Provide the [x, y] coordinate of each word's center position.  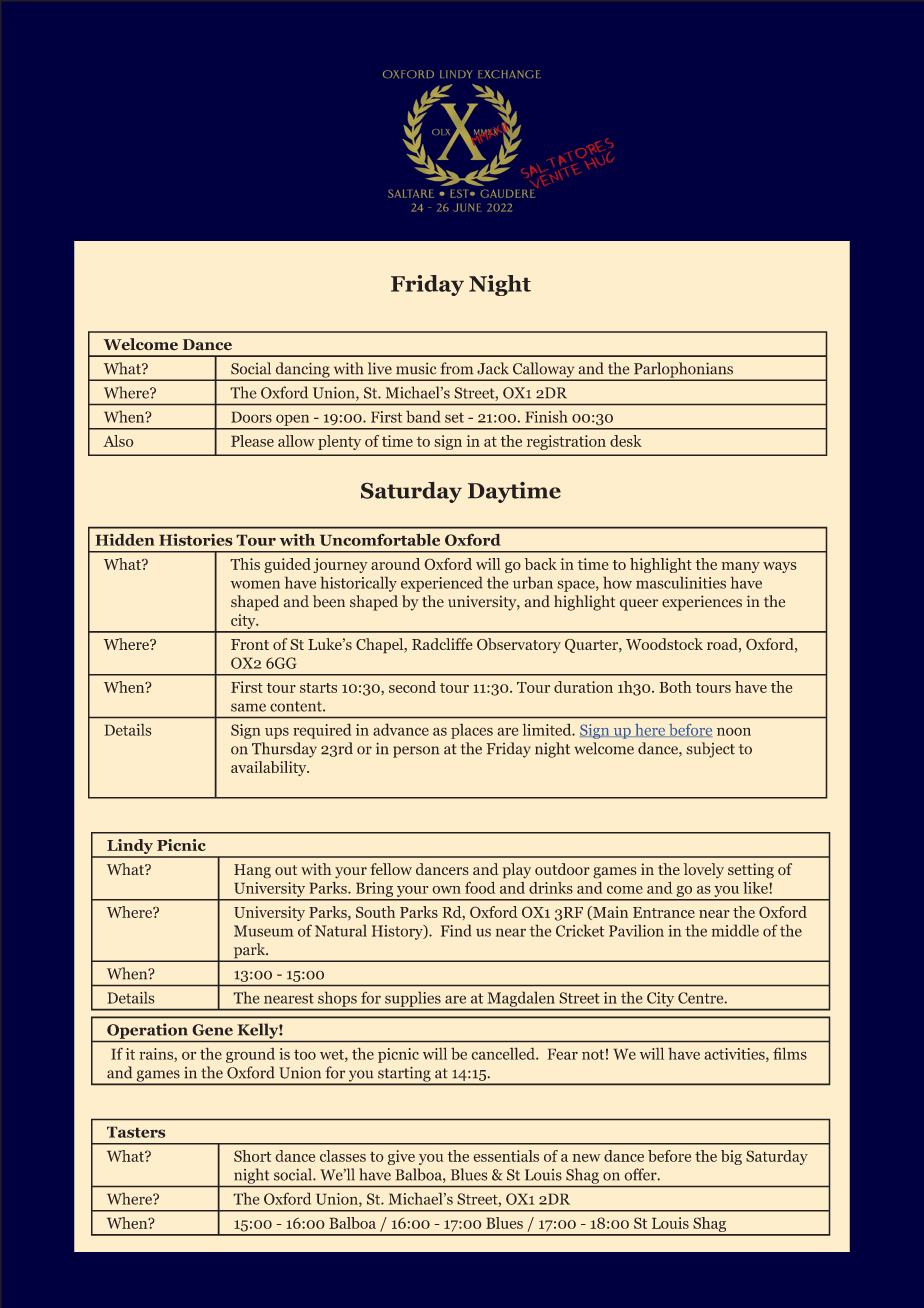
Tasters [136, 1132]
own [446, 890]
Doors [251, 417]
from [457, 368]
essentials [506, 1156]
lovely [704, 871]
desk [626, 441]
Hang [252, 871]
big [731, 1157]
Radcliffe [442, 644]
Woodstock [664, 644]
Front [250, 644]
